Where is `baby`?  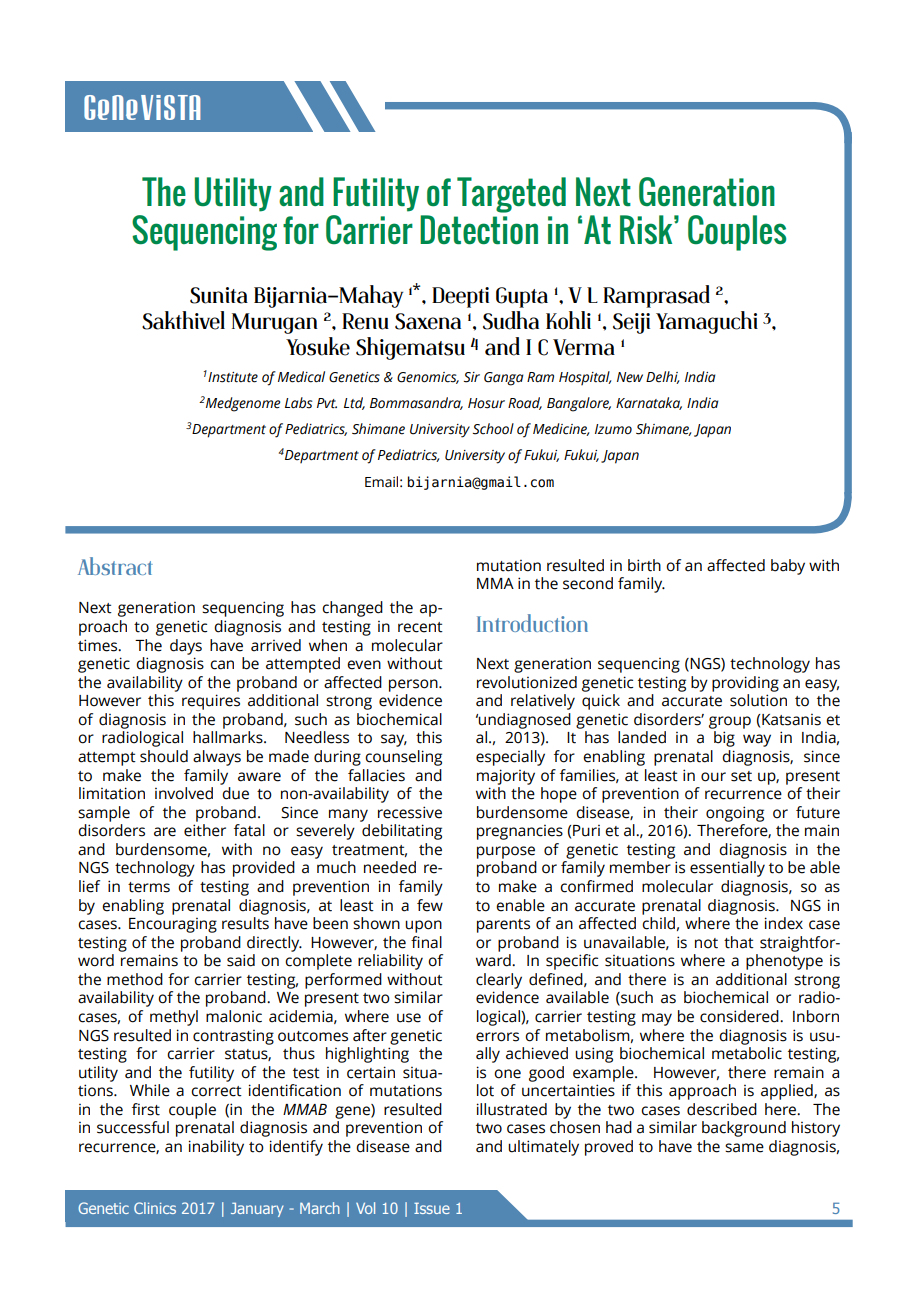
baby is located at coordinates (788, 567).
